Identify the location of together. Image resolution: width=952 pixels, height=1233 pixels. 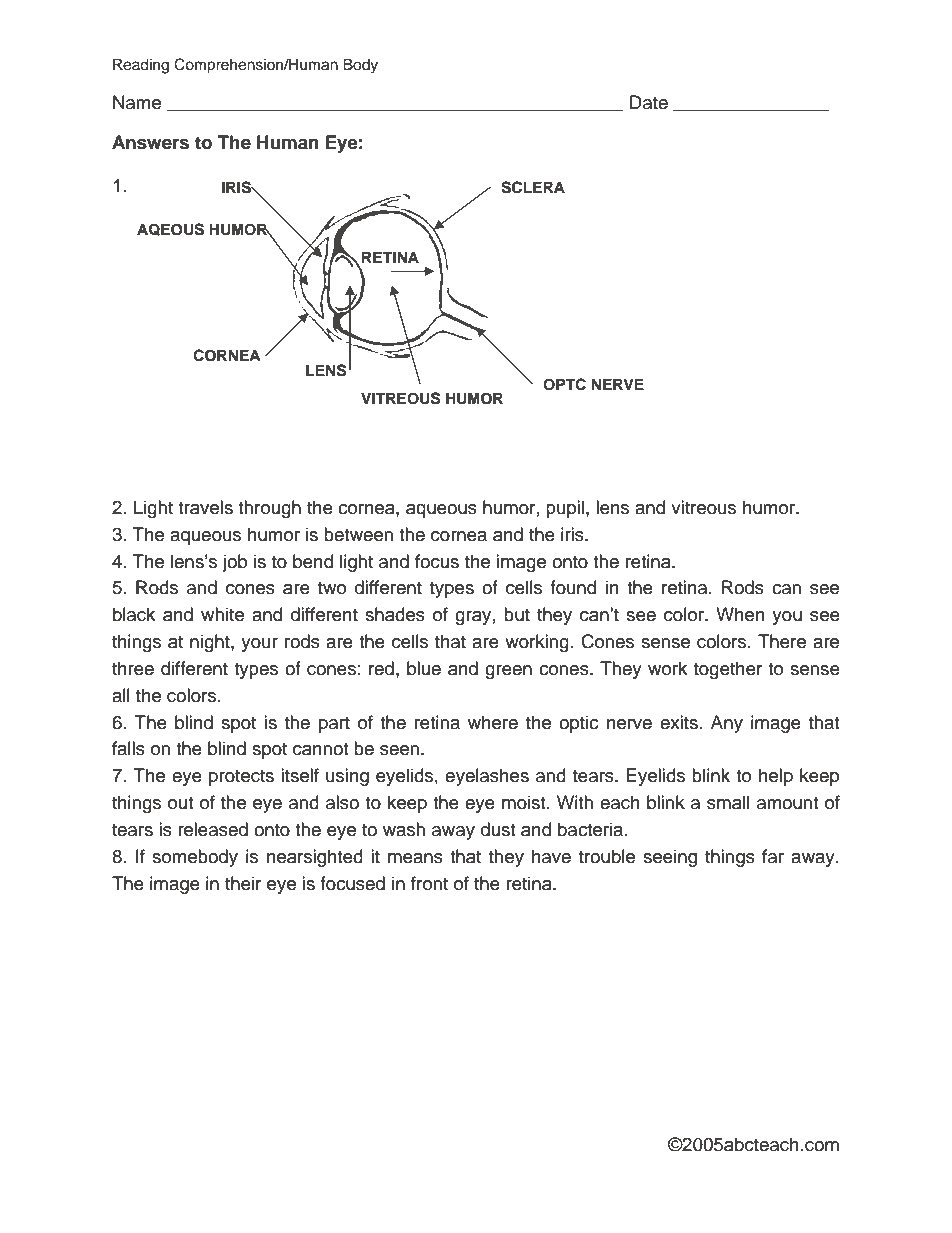
(728, 670).
